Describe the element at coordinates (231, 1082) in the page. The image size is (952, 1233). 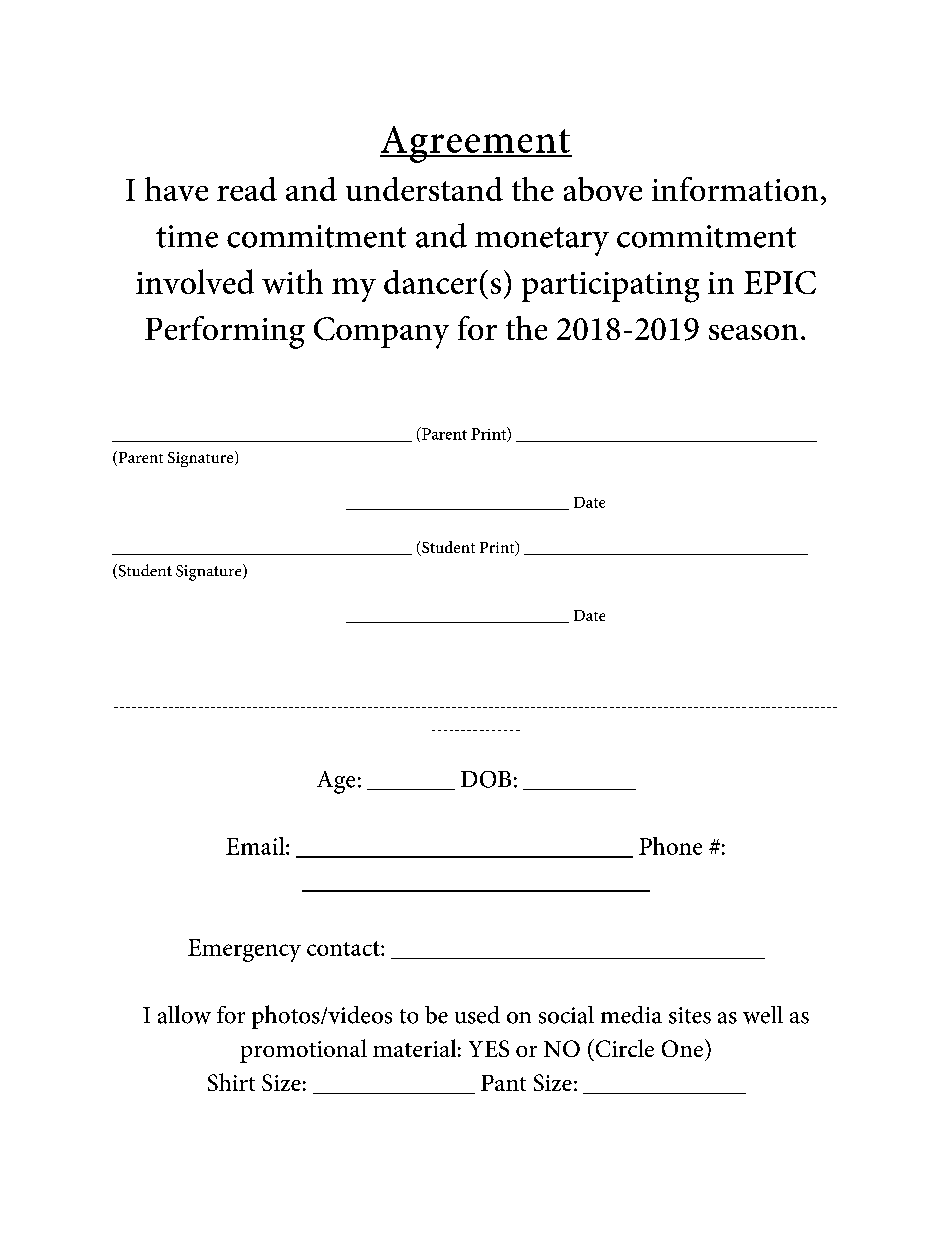
I see `Shirt` at that location.
